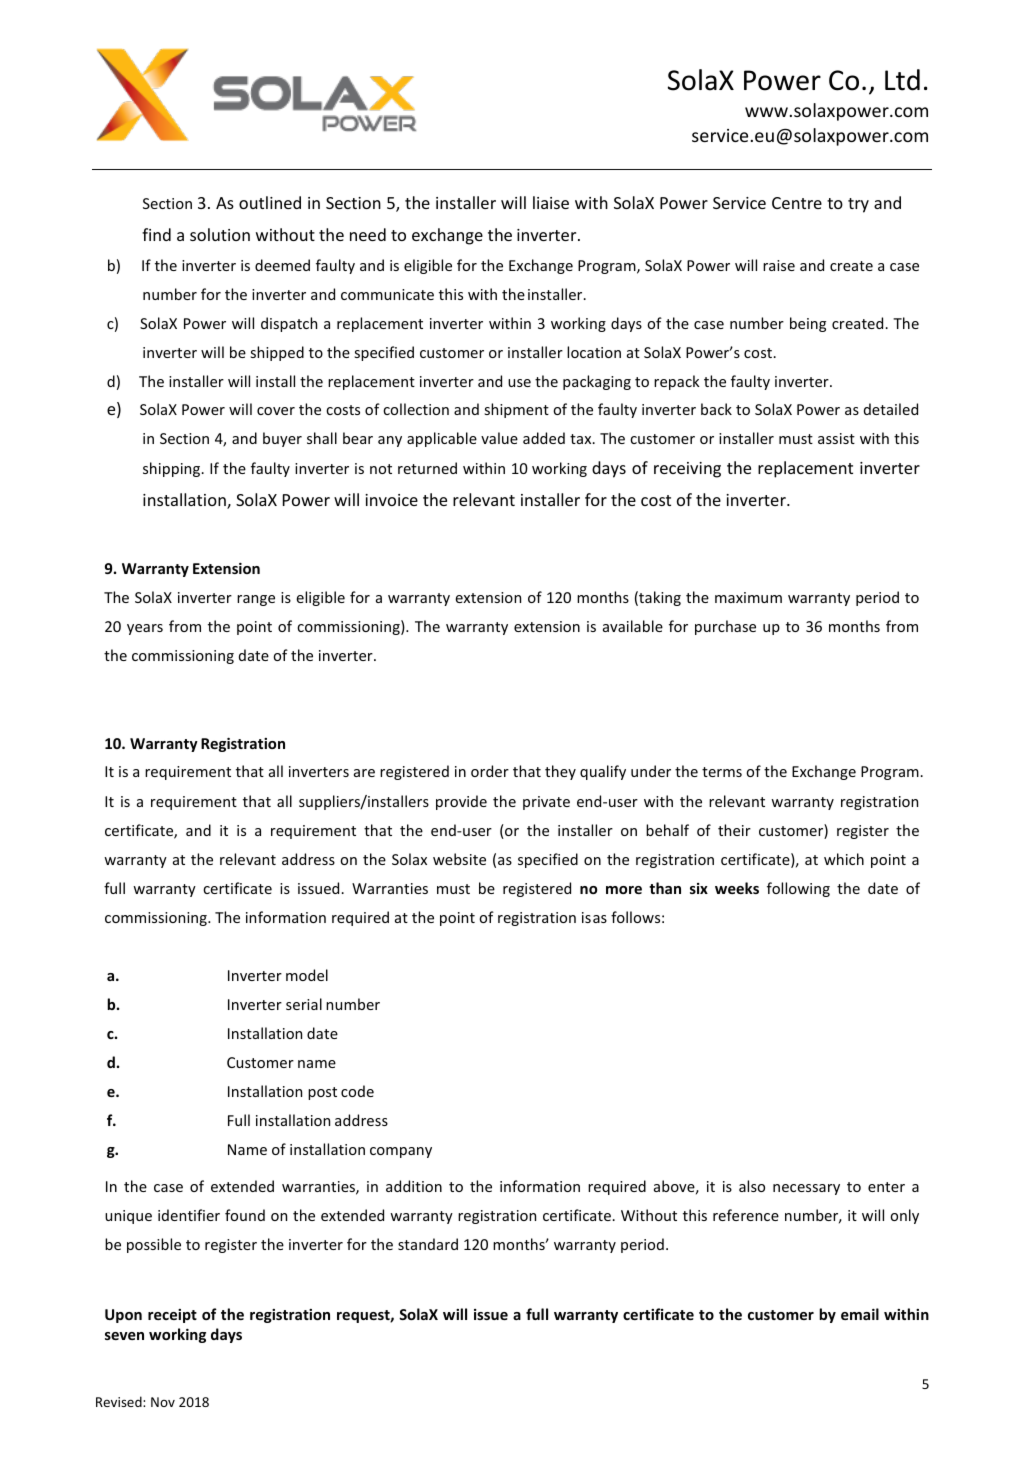 The image size is (1011, 1473). Describe the element at coordinates (172, 1316) in the page. I see `receipt` at that location.
